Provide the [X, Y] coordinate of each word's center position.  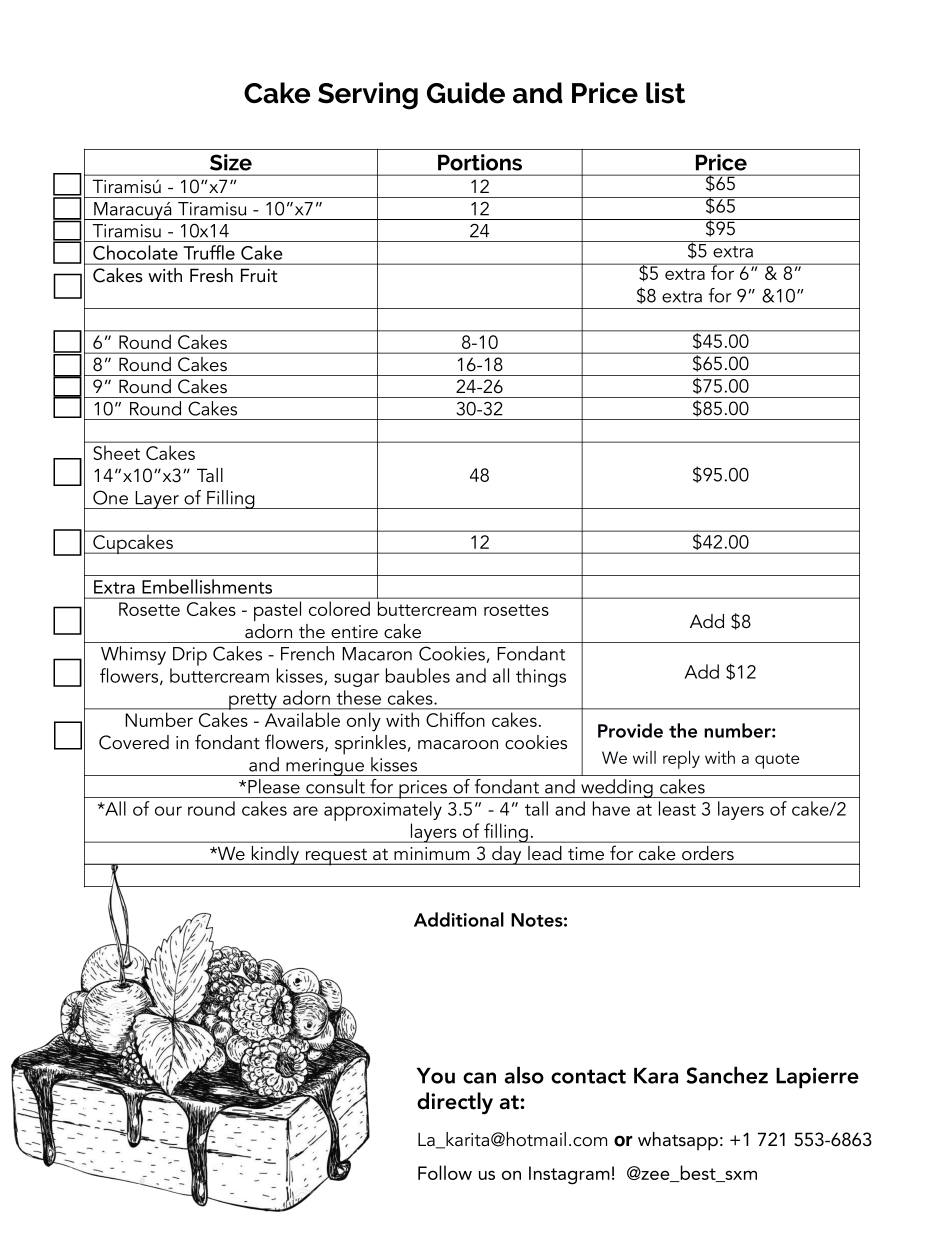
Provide [630, 730]
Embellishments [207, 586]
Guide [466, 93]
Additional [459, 919]
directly [455, 1103]
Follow [445, 1172]
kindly [276, 855]
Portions [480, 162]
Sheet [117, 453]
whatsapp [678, 1141]
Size [231, 162]
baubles [418, 675]
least [677, 808]
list [665, 93]
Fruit [259, 275]
